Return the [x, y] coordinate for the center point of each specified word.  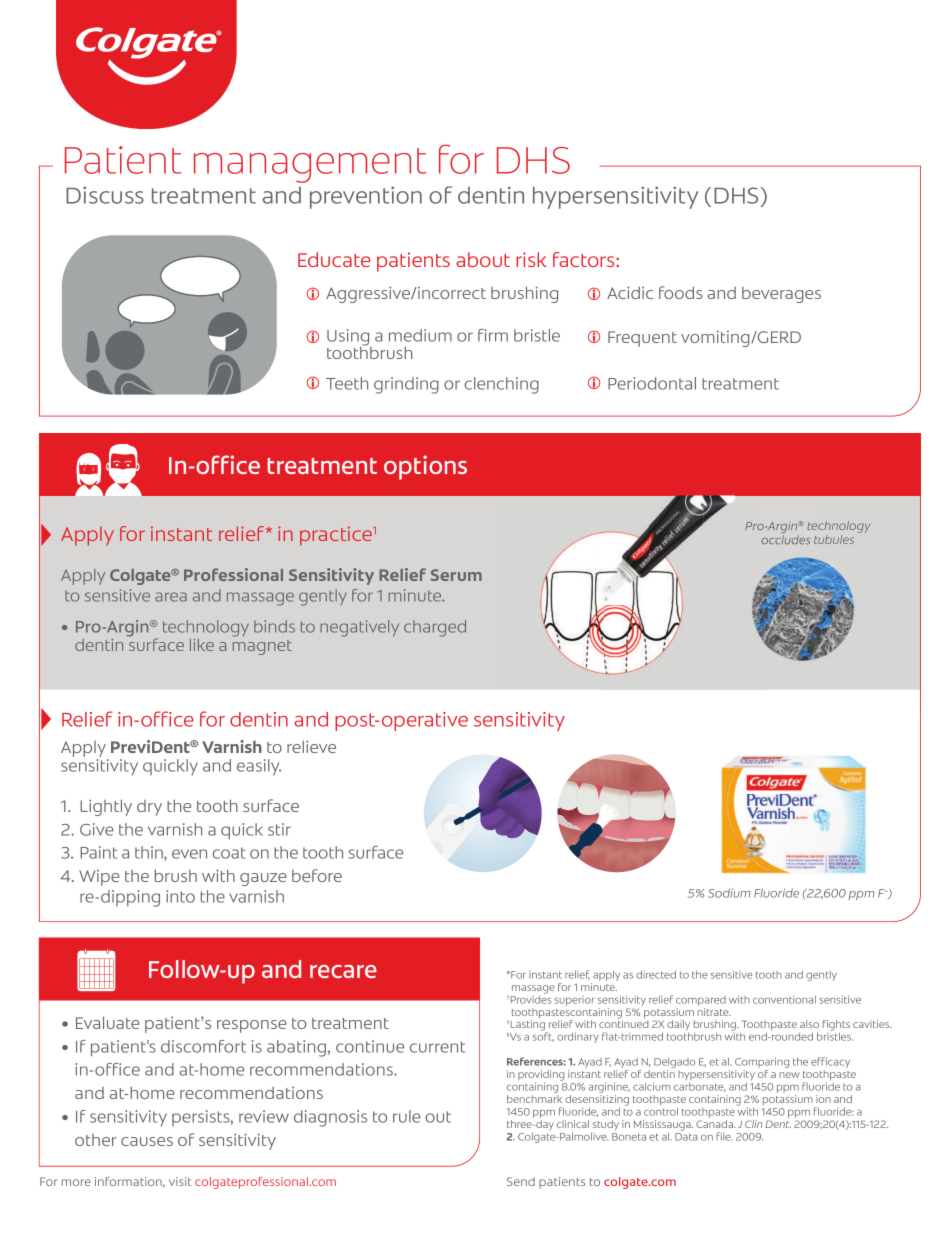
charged [435, 628]
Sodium [729, 893]
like [202, 645]
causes [147, 1141]
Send [521, 1181]
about [483, 259]
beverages [781, 295]
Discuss [105, 195]
